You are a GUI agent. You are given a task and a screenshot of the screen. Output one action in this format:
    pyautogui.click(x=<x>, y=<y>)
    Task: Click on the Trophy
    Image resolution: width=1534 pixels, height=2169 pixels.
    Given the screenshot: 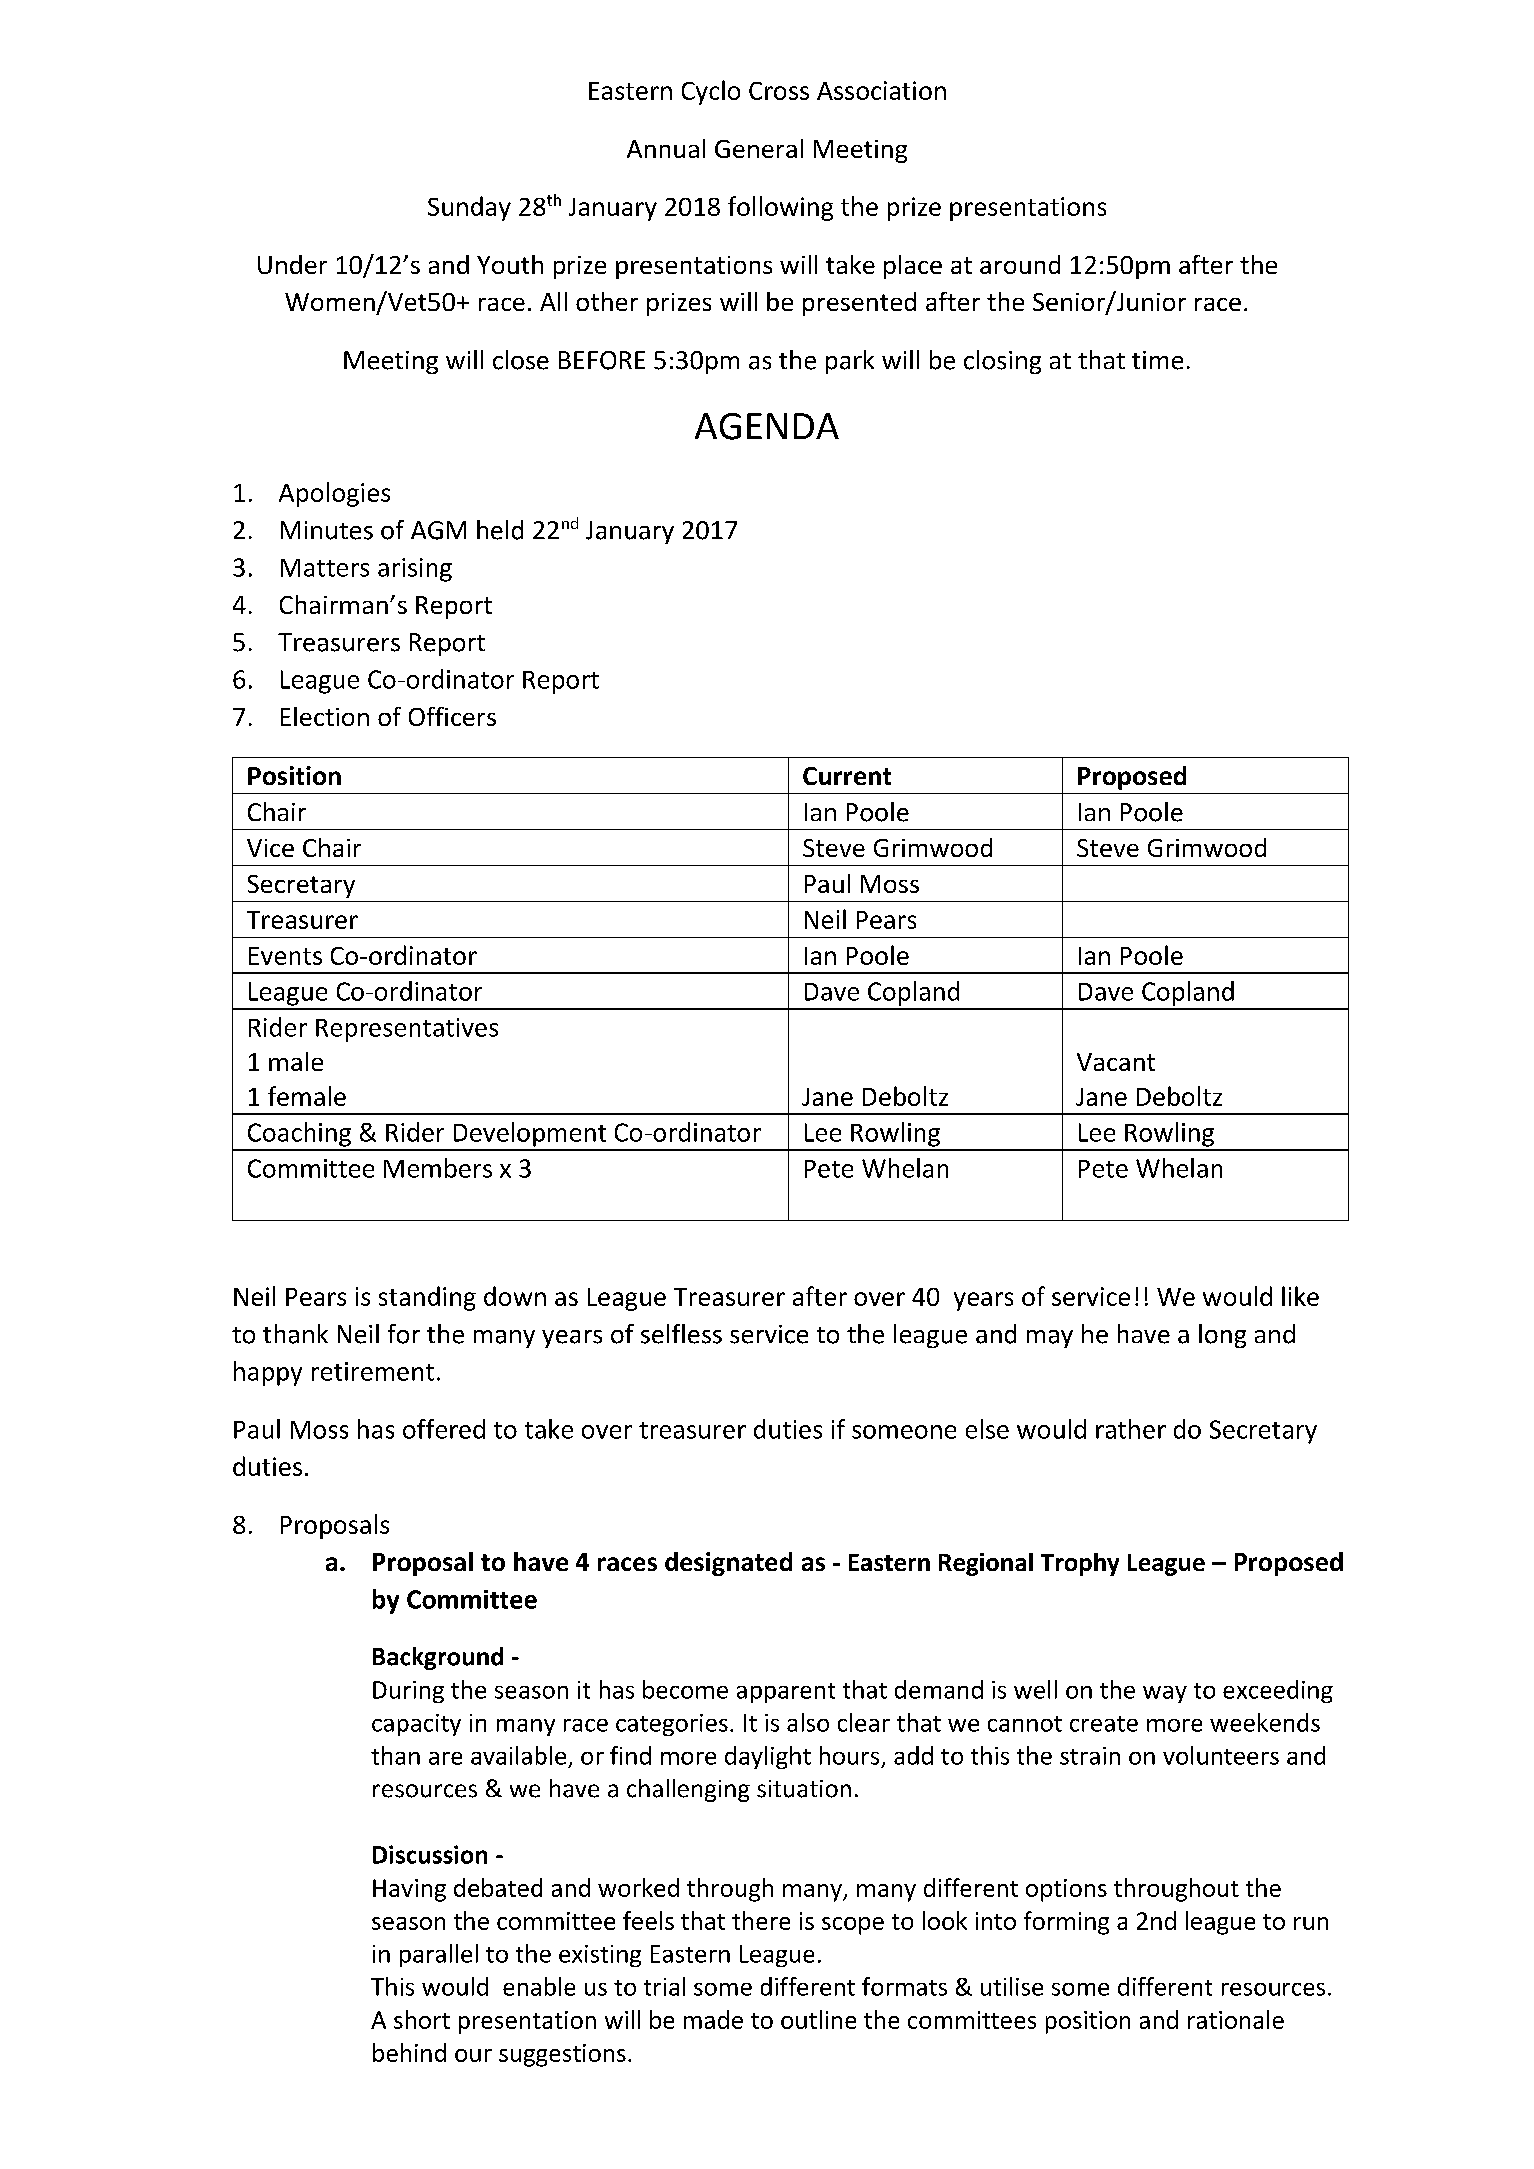 What is the action you would take?
    pyautogui.click(x=1080, y=1564)
